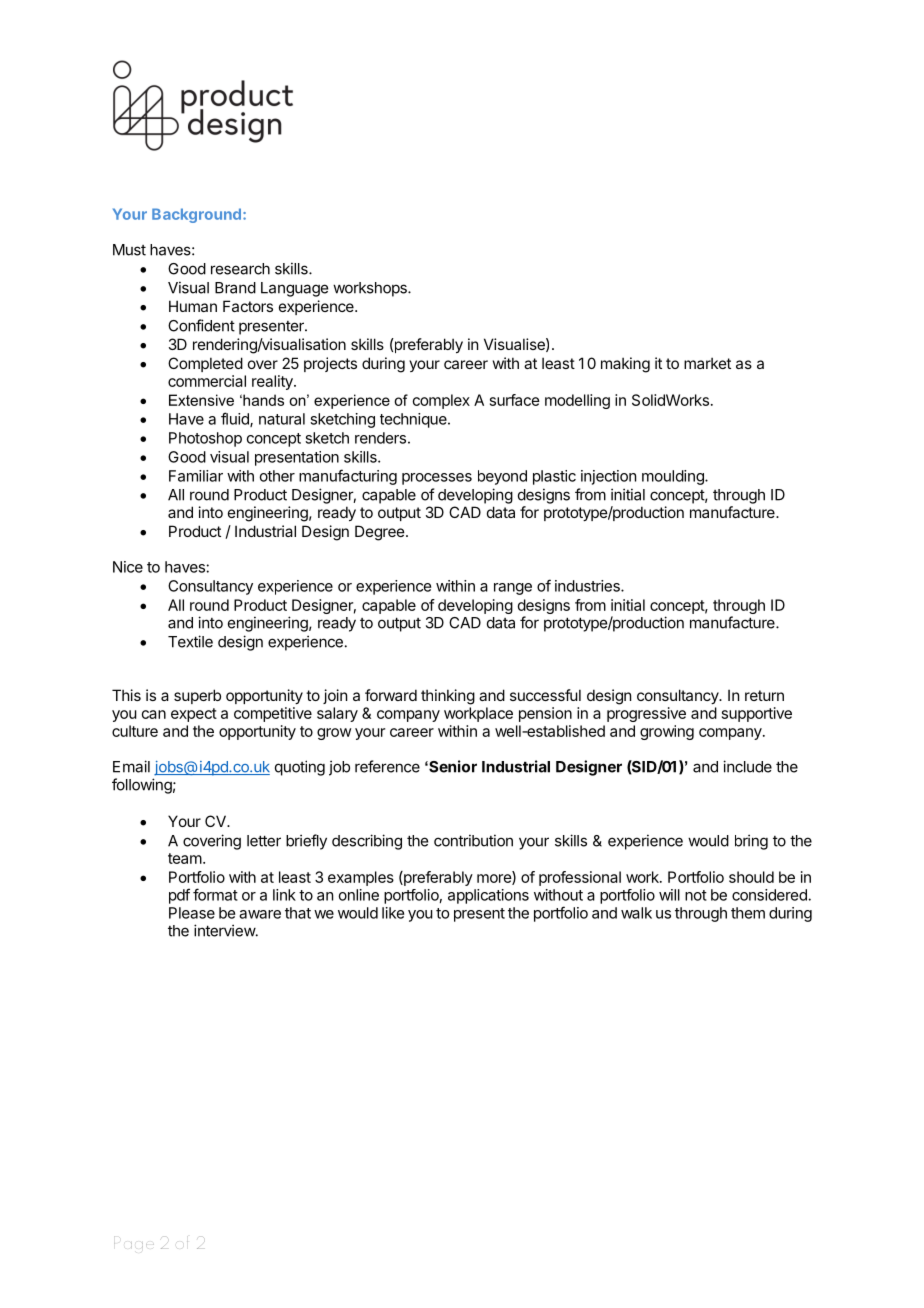  Describe the element at coordinates (190, 641) in the image. I see `Textile` at that location.
